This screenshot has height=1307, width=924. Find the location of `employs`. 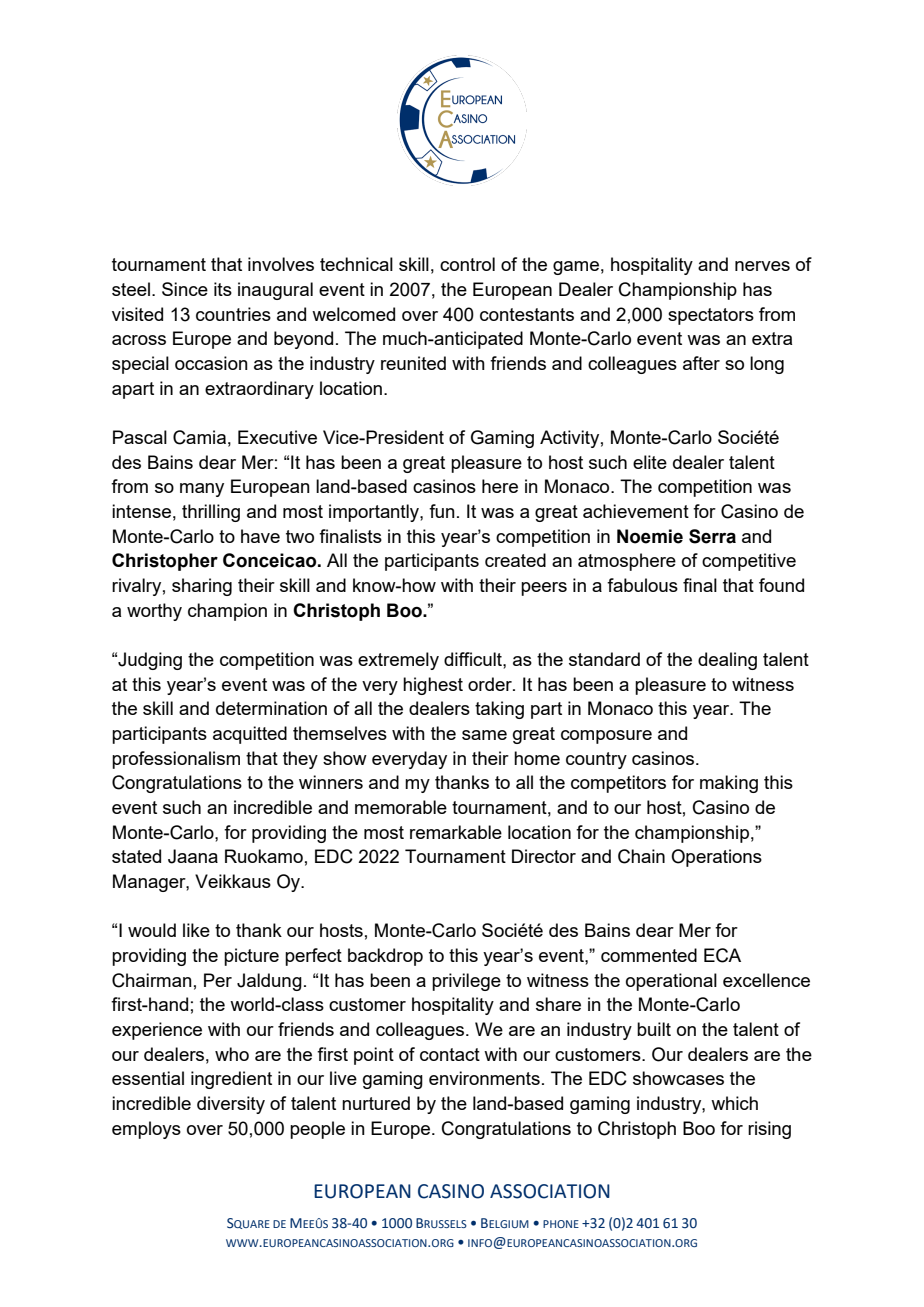

employs is located at coordinates (146, 1130).
